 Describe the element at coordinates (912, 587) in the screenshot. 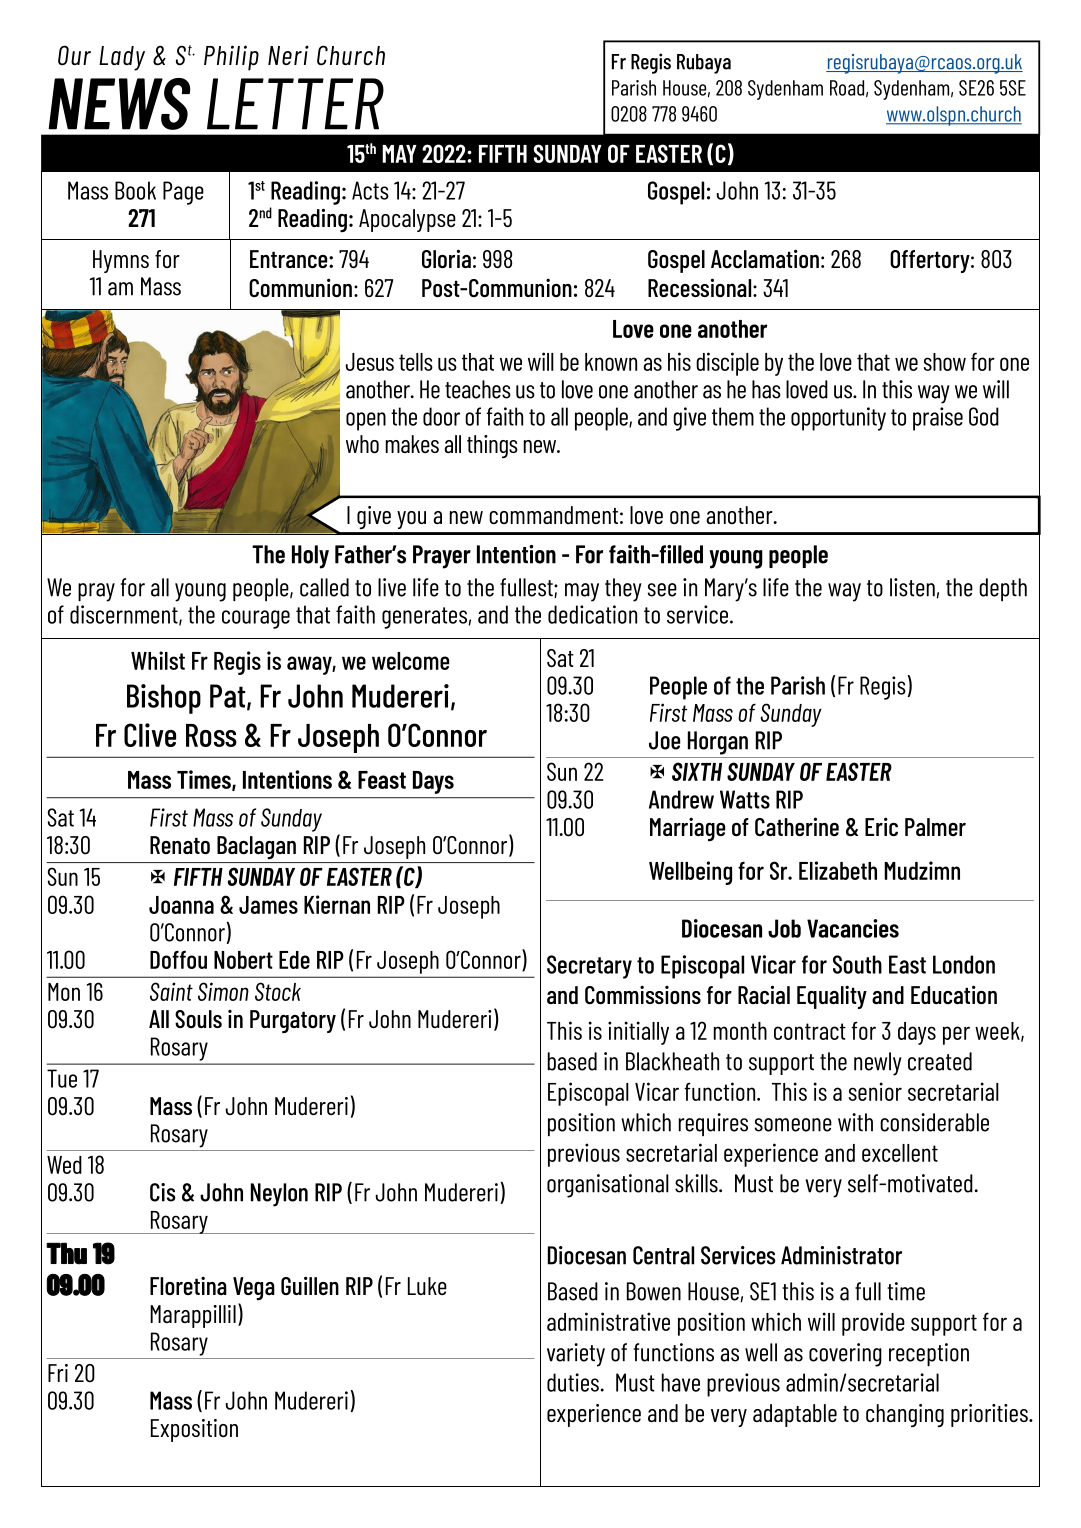

I see `listen` at that location.
